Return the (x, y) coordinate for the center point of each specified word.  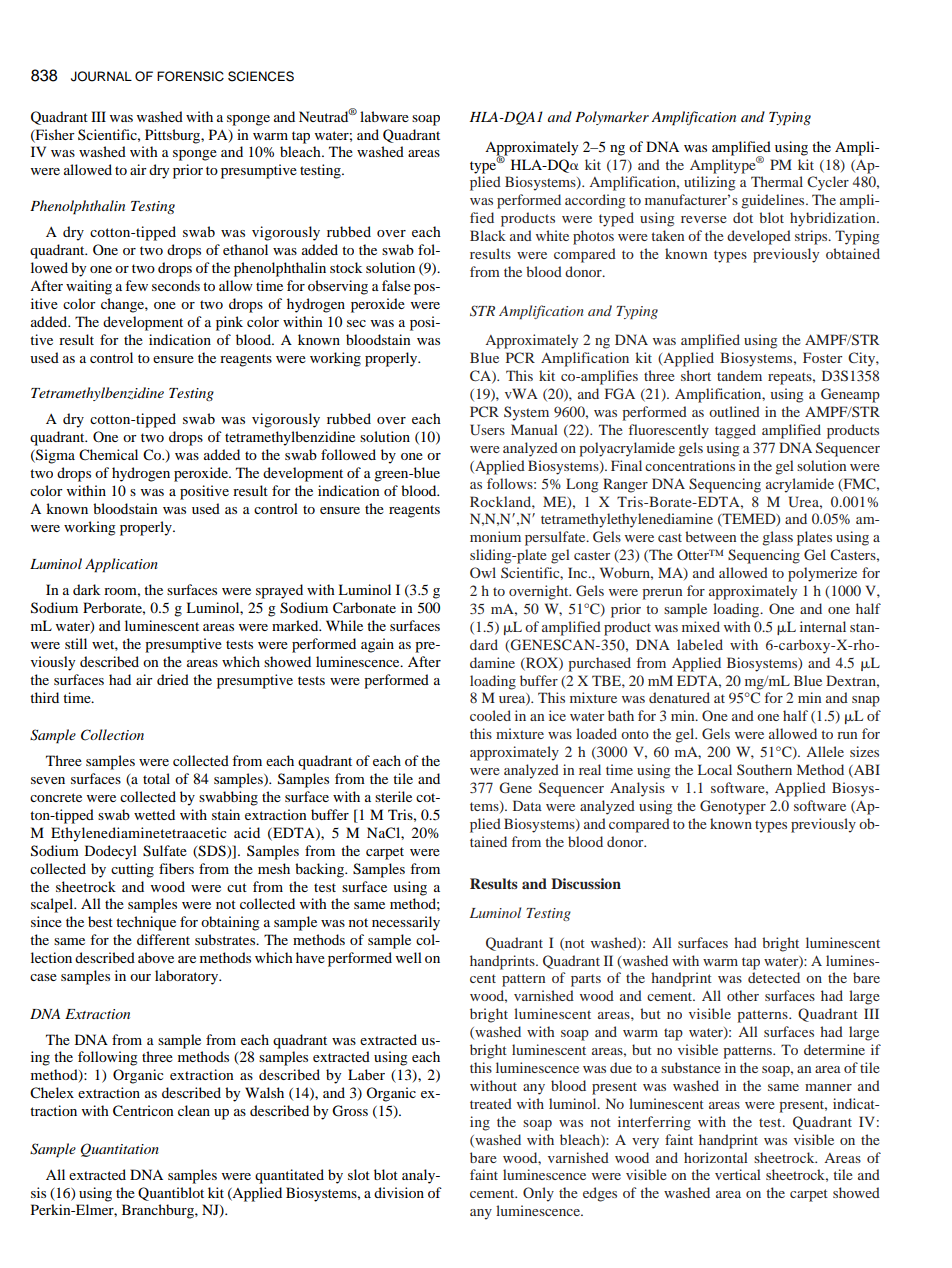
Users (487, 430)
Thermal (777, 181)
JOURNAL (101, 76)
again (377, 645)
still (76, 643)
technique (146, 923)
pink (229, 323)
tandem (739, 375)
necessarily (406, 923)
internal (823, 626)
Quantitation (120, 1150)
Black (488, 235)
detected (774, 977)
